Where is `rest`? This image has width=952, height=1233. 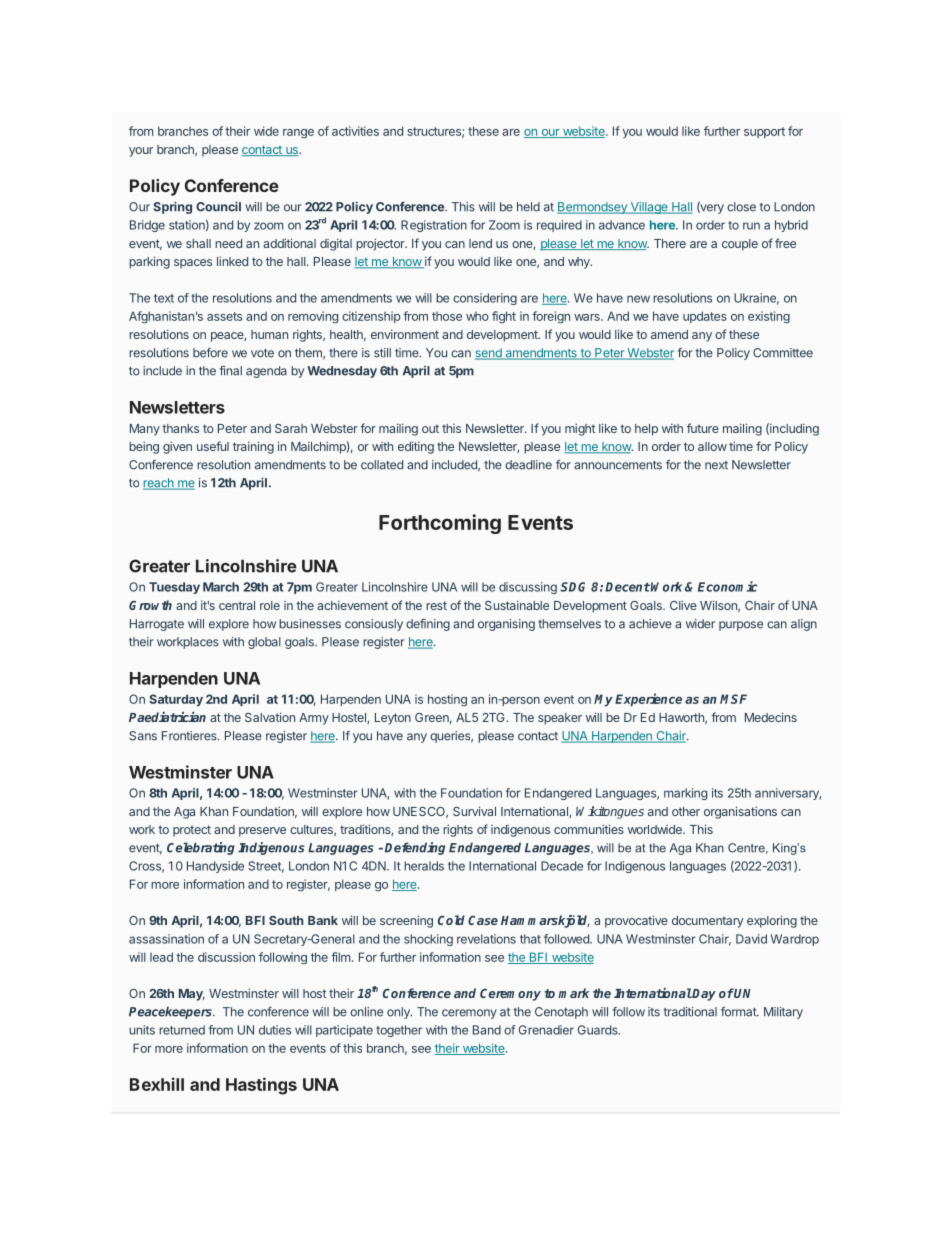
rest is located at coordinates (436, 605).
